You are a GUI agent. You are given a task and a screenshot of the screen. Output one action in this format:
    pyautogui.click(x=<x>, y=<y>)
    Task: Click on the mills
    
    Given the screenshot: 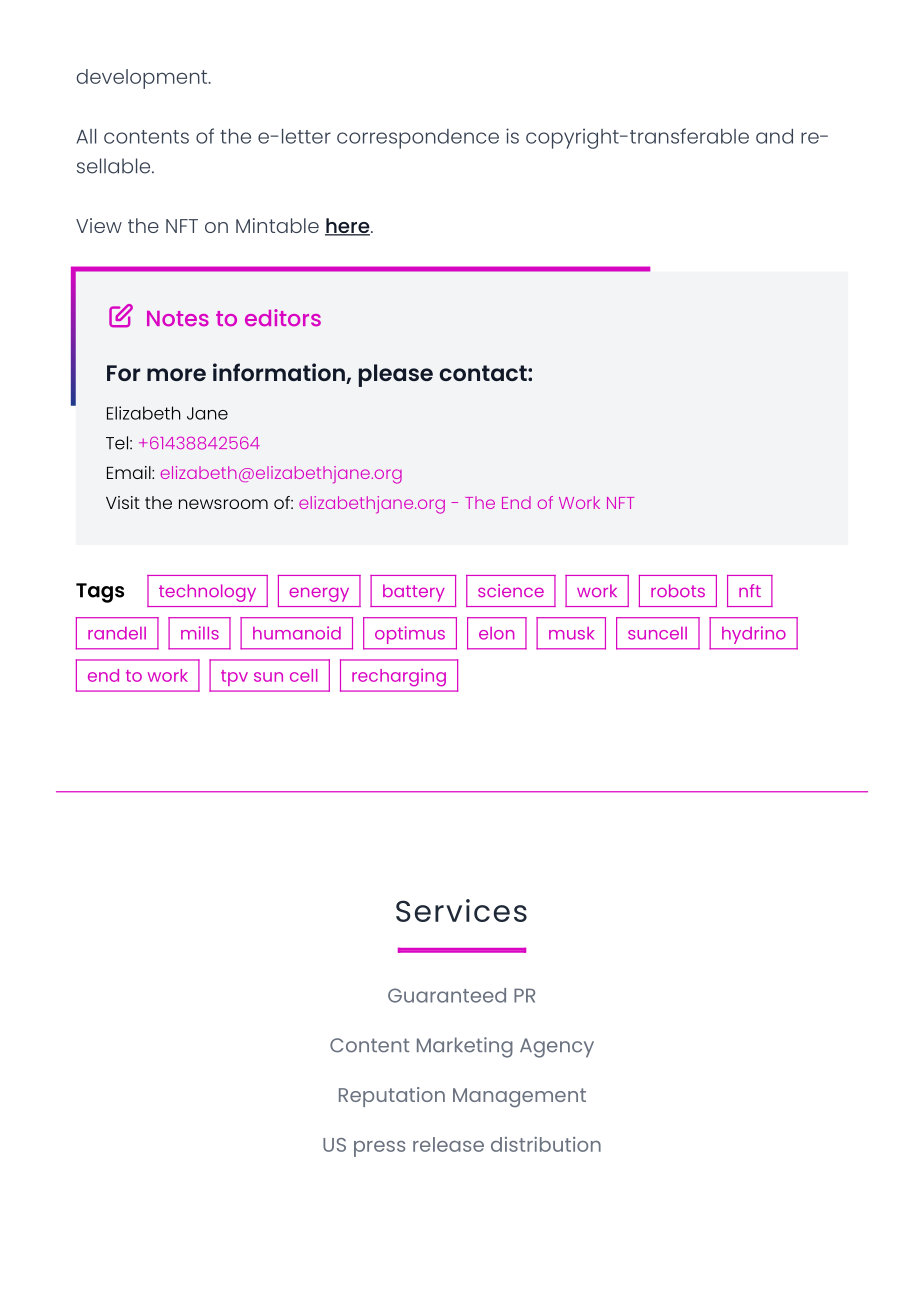 What is the action you would take?
    pyautogui.click(x=200, y=633)
